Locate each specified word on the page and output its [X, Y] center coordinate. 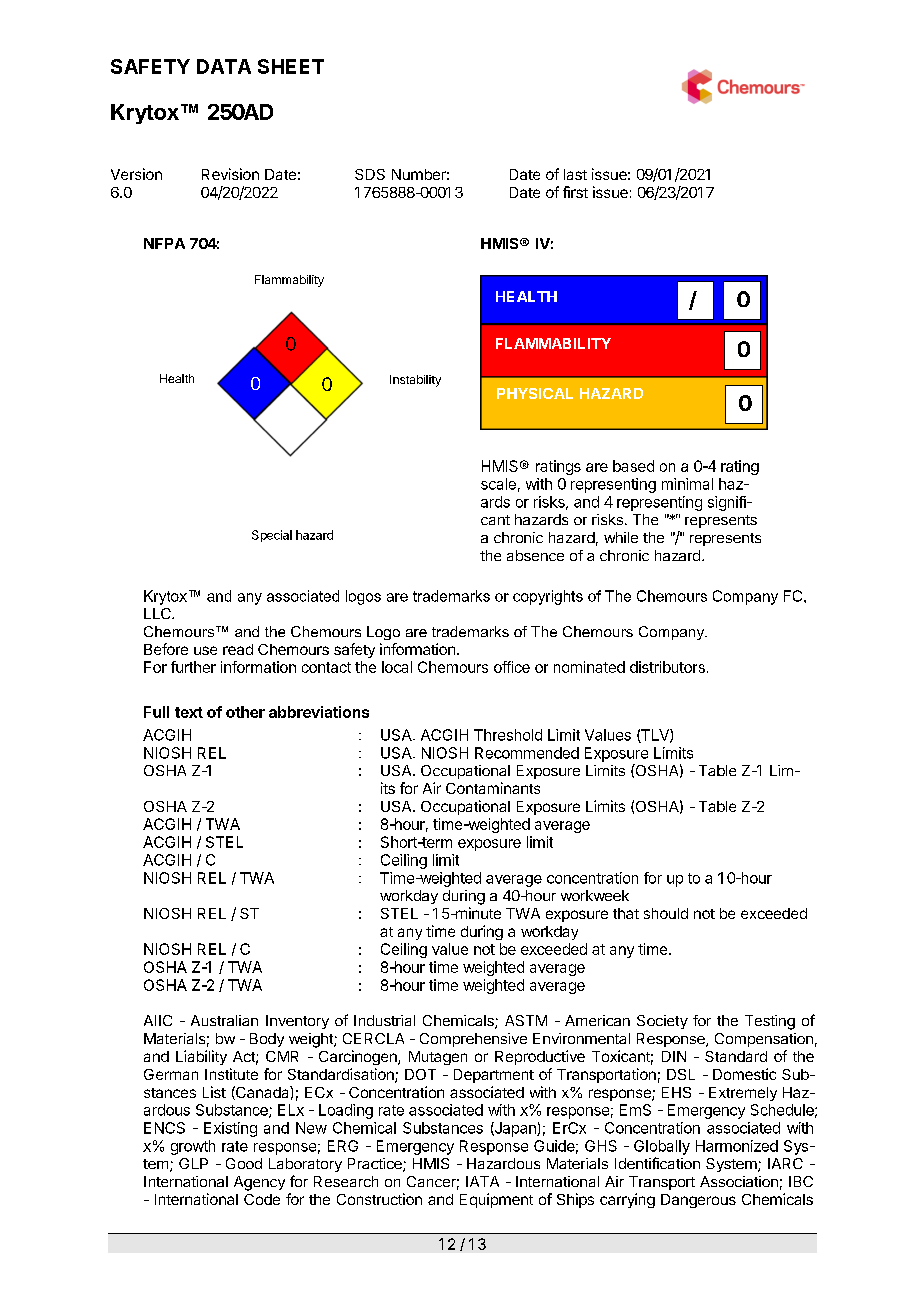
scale [498, 484]
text [189, 712]
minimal [687, 484]
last [575, 174]
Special [272, 536]
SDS [370, 174]
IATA [482, 1181]
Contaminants [493, 788]
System [732, 1165]
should [666, 913]
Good [244, 1163]
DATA [224, 66]
